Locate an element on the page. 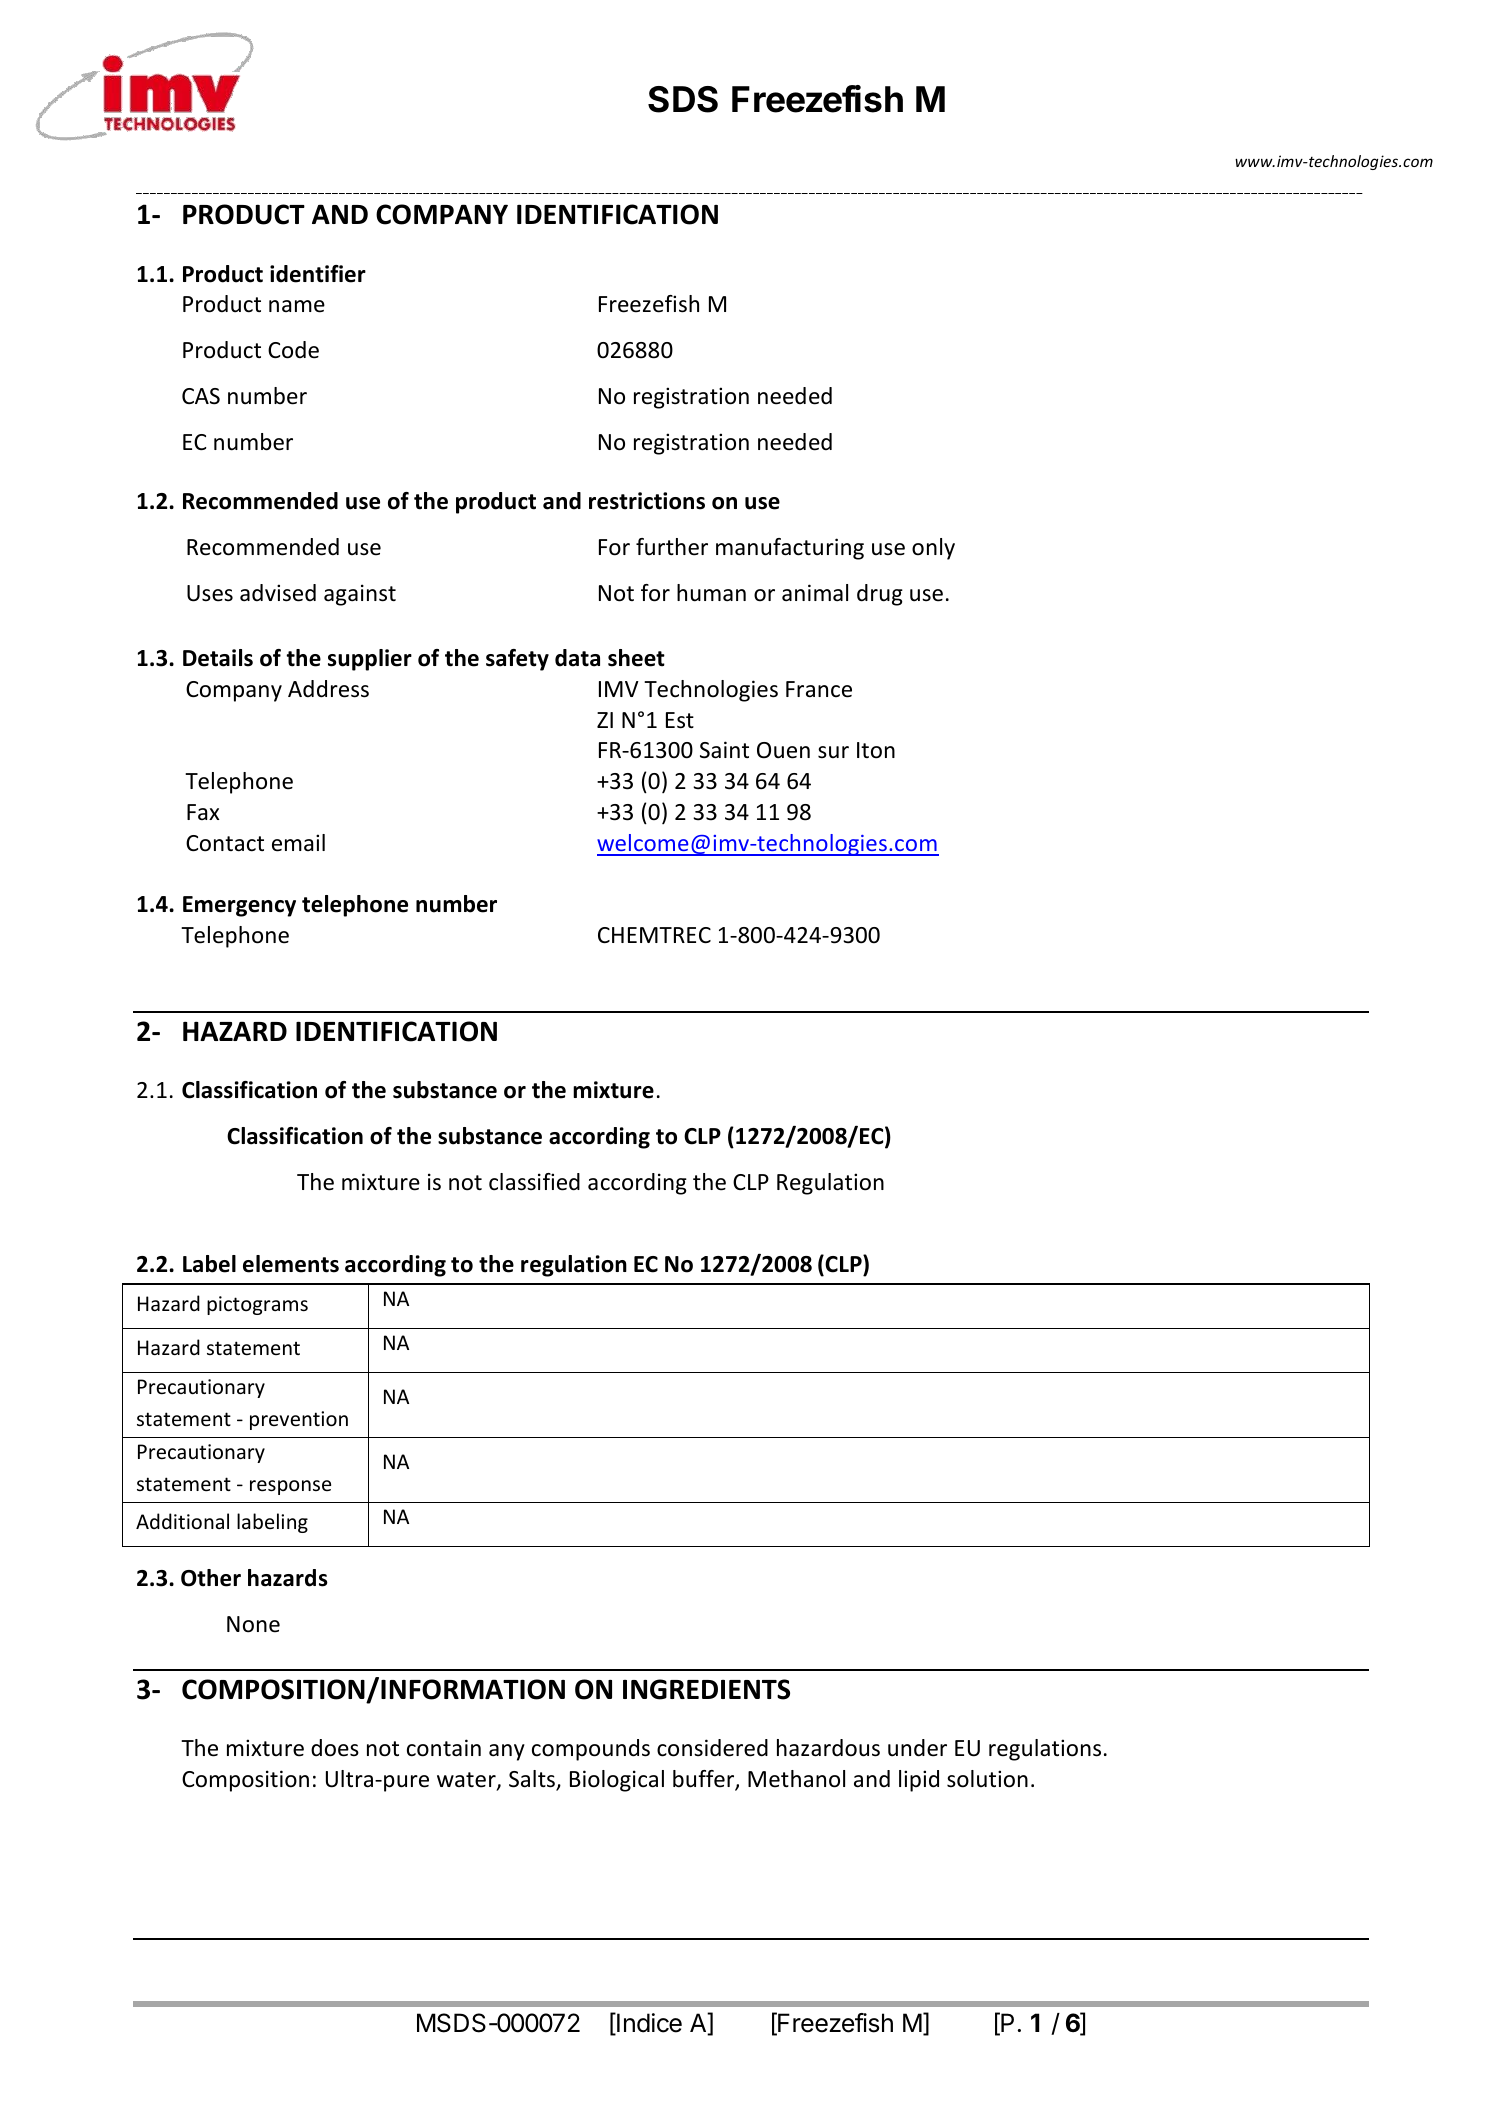 This page has height=2123, width=1501. only is located at coordinates (933, 549).
